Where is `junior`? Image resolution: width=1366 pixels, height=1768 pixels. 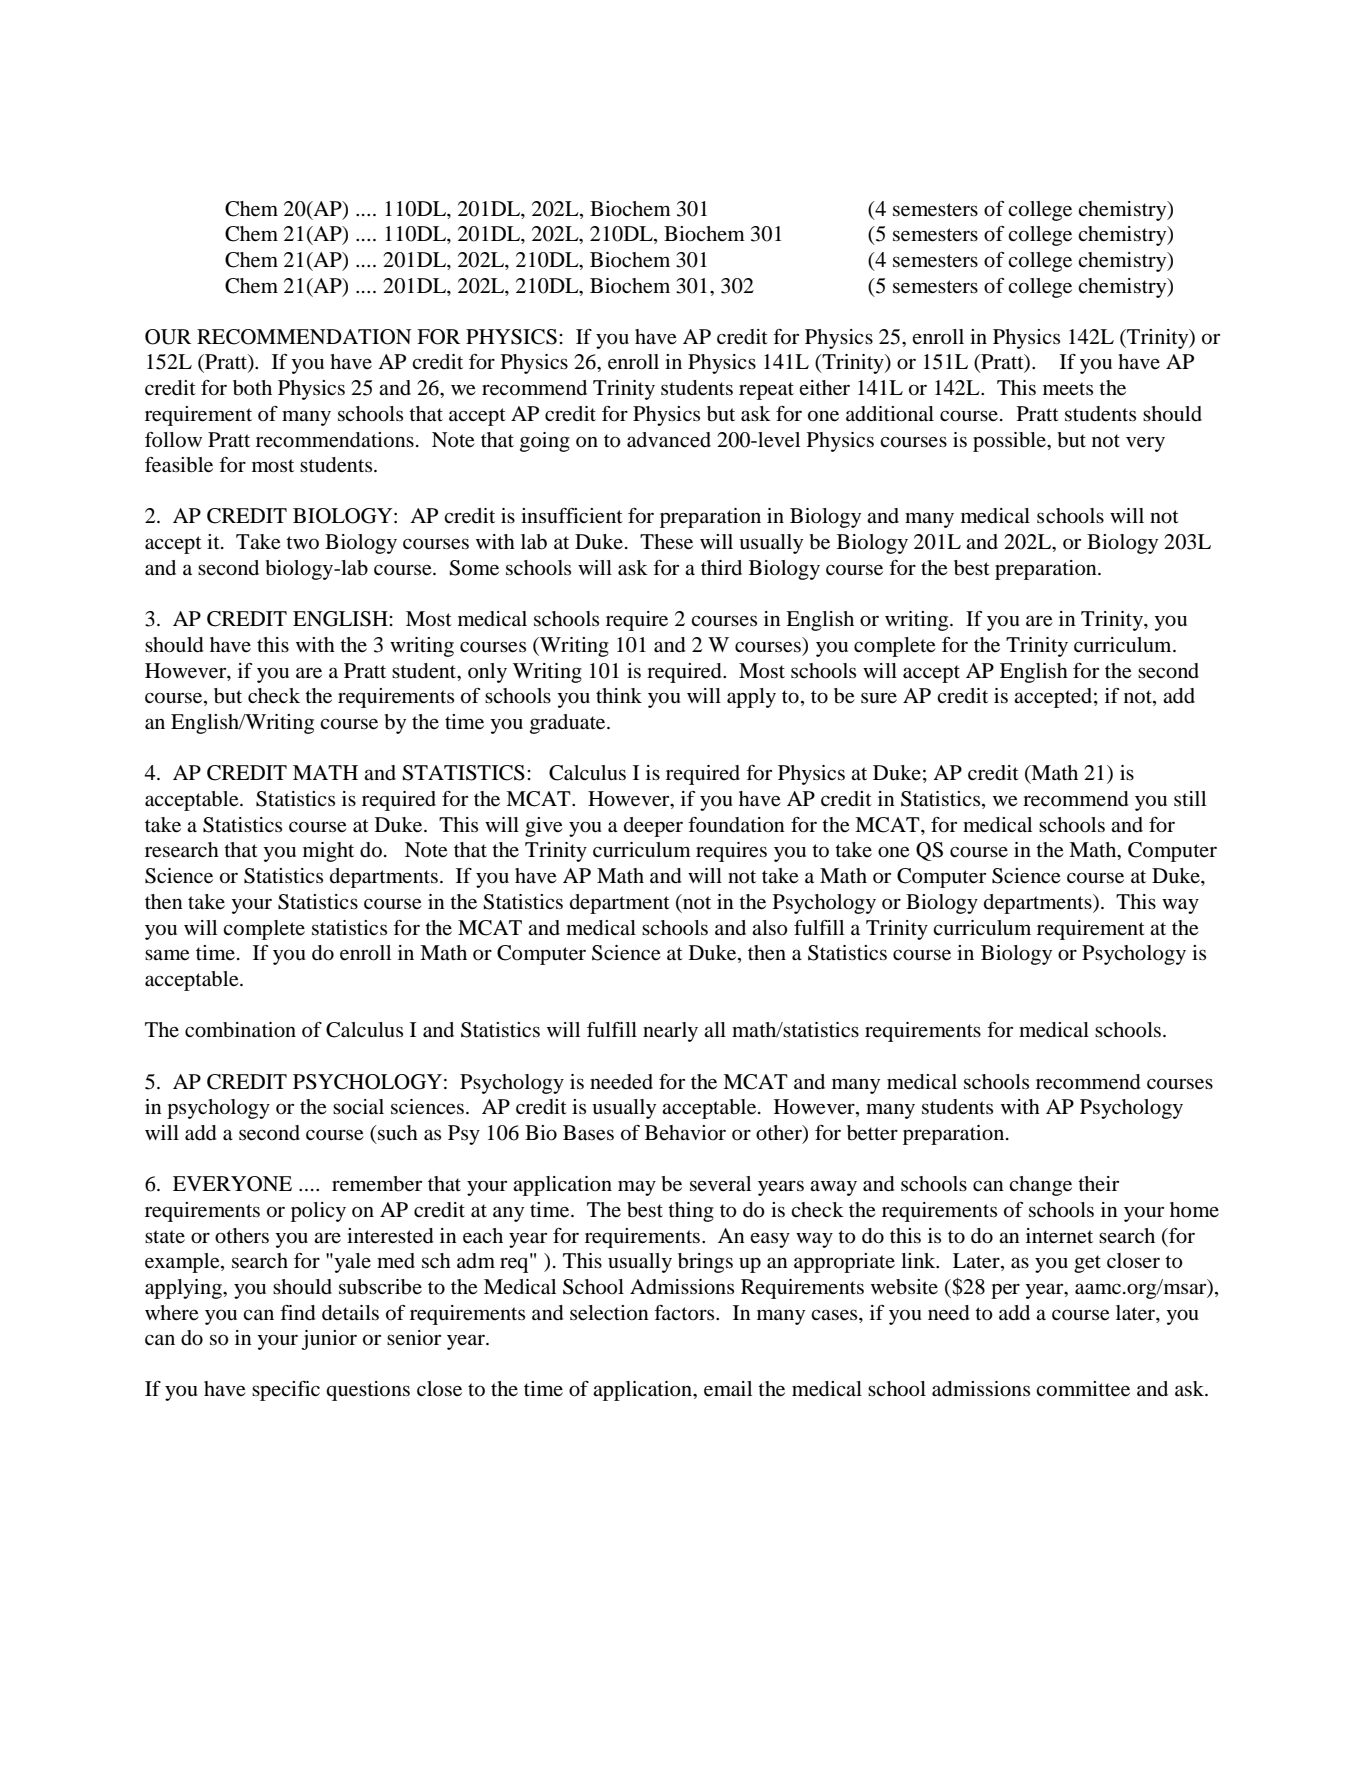
junior is located at coordinates (329, 1340).
